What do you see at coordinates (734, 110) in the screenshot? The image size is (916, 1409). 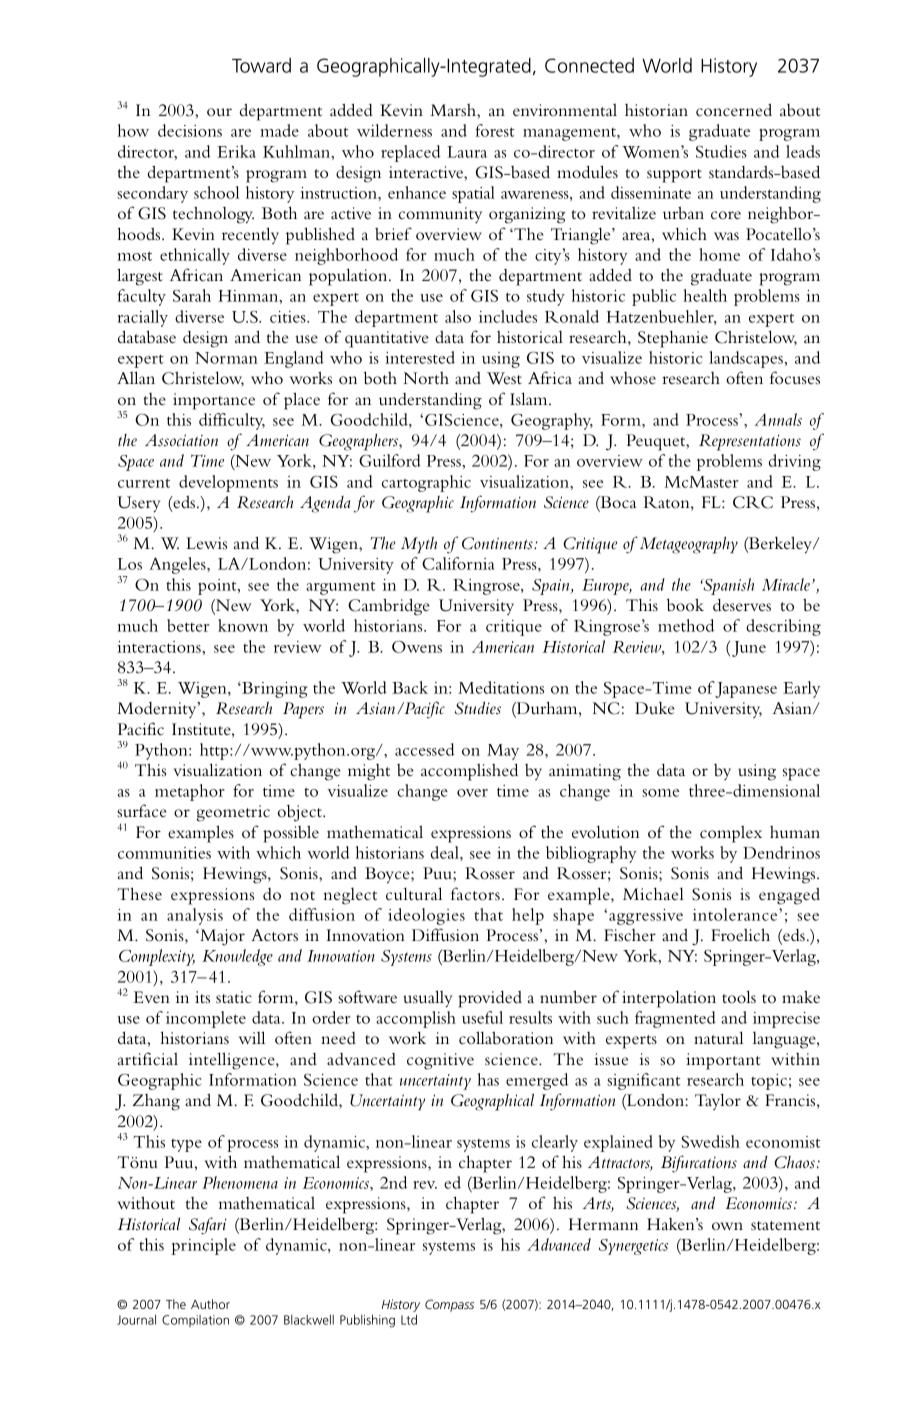 I see `concerned` at bounding box center [734, 110].
